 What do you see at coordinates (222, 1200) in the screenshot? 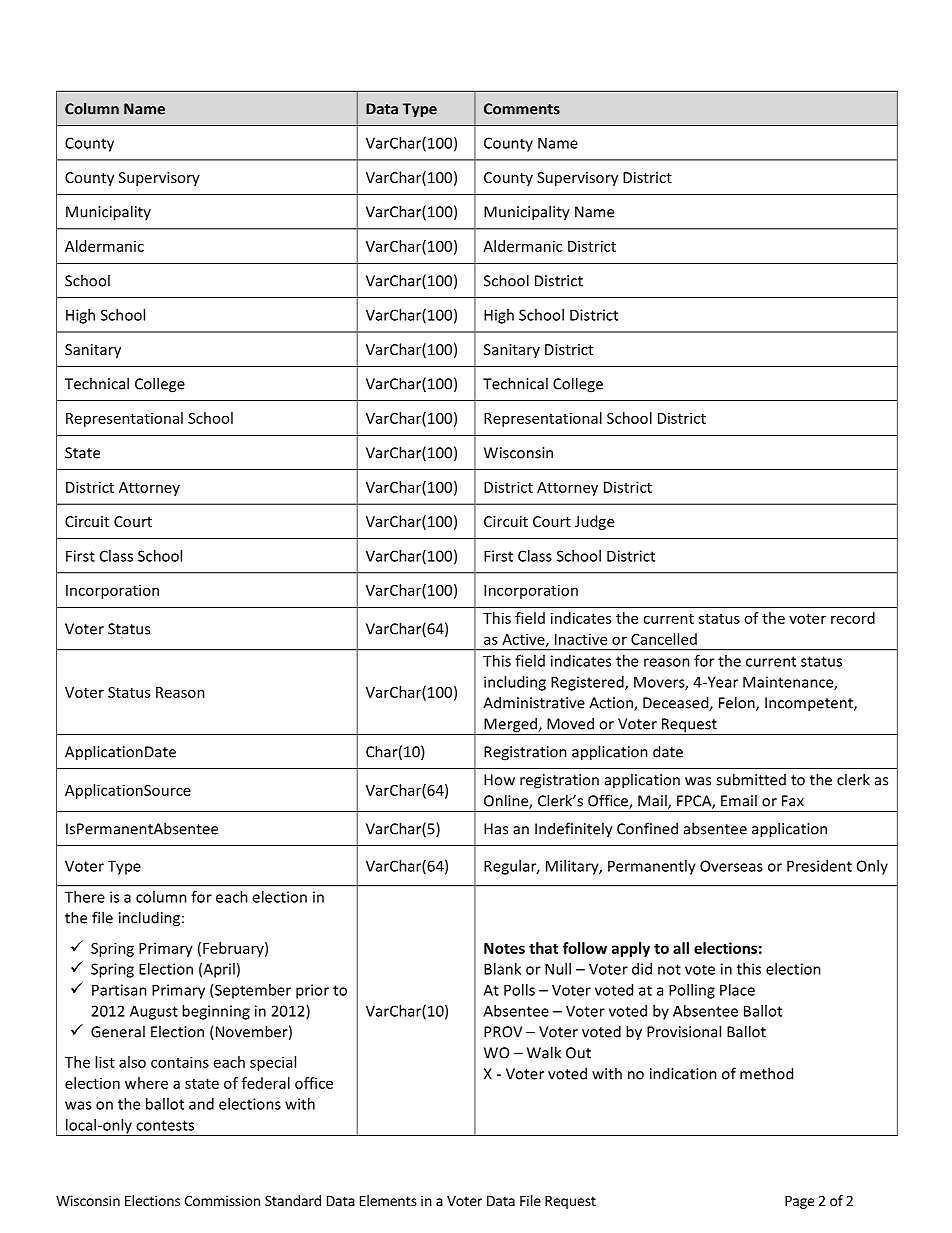
I see `Commission` at bounding box center [222, 1200].
